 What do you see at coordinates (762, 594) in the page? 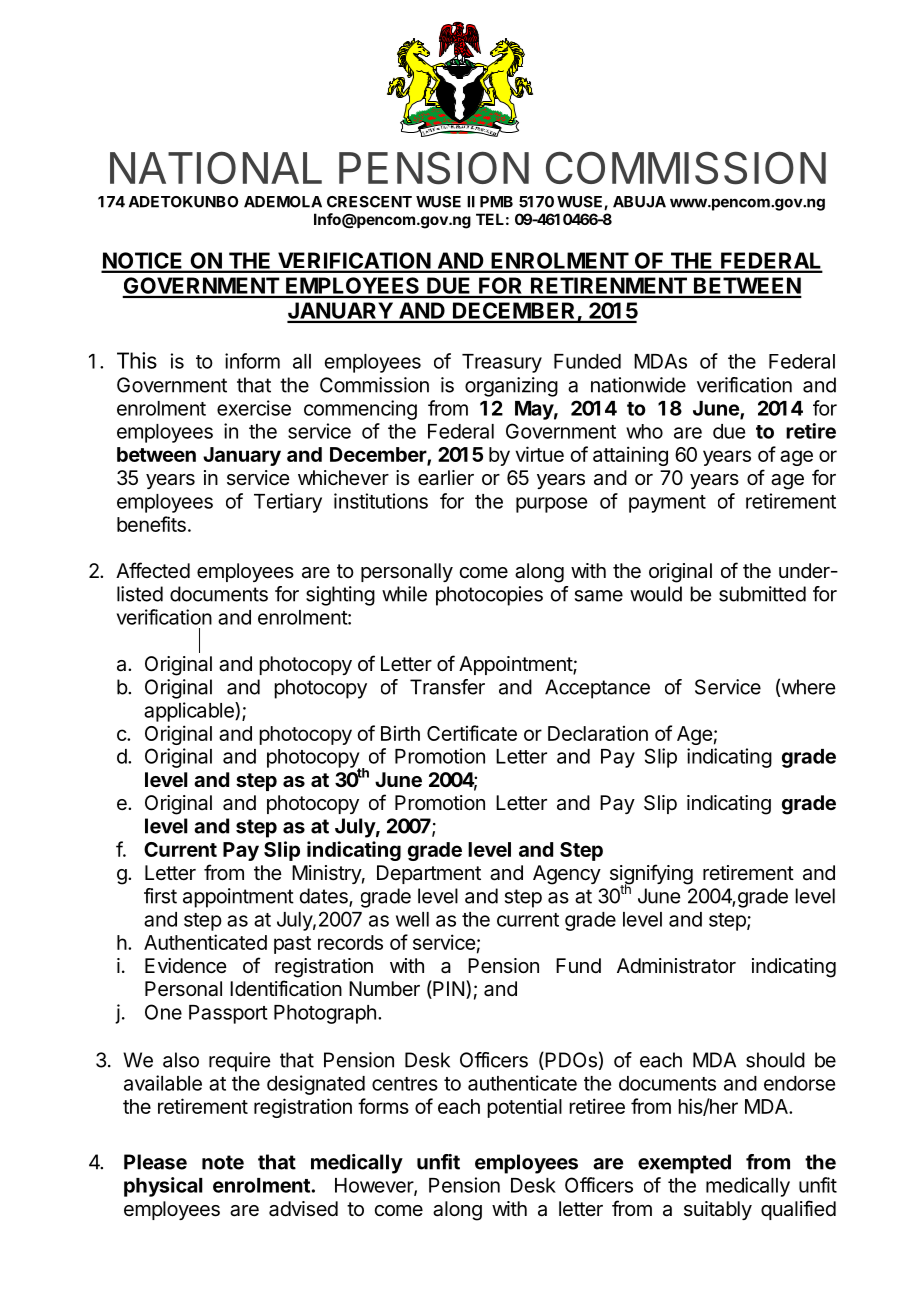
I see `submitted` at bounding box center [762, 594].
